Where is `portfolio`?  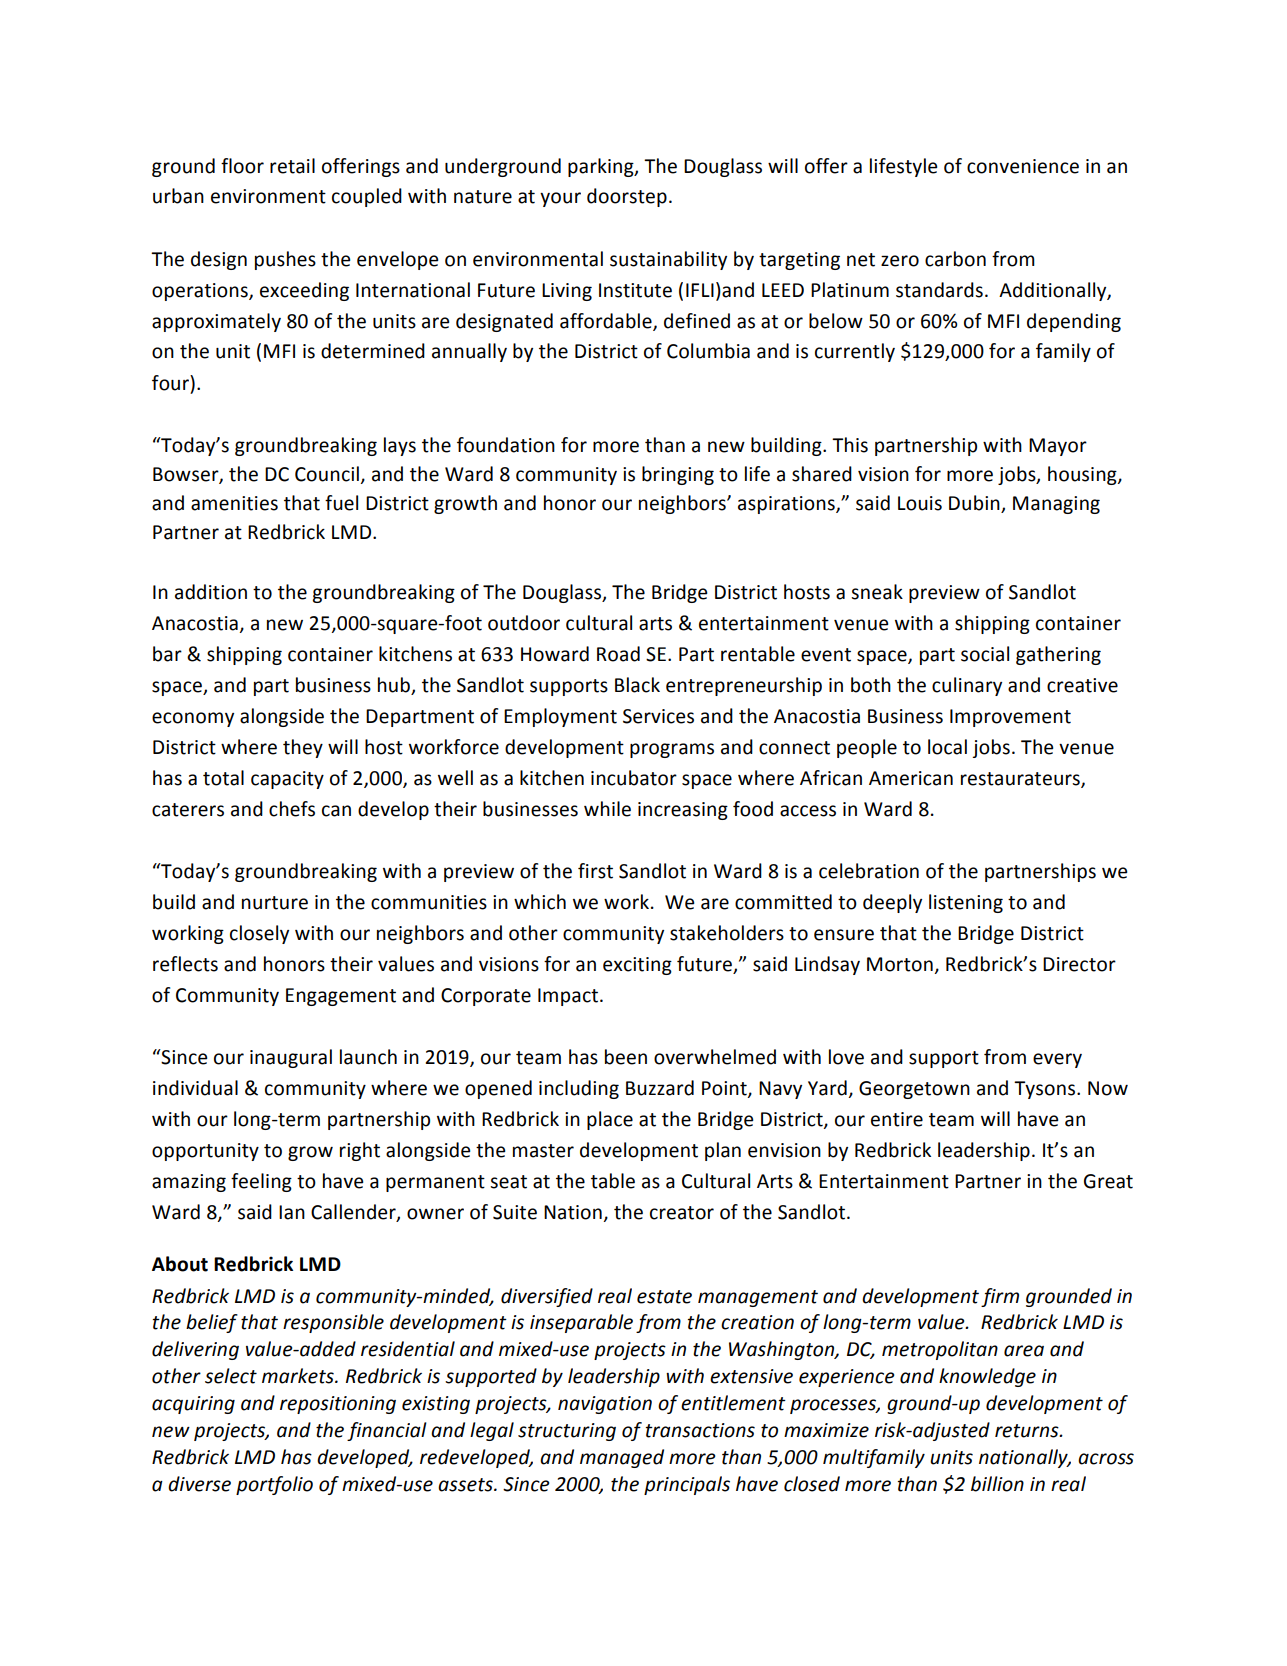 portfolio is located at coordinates (274, 1485).
